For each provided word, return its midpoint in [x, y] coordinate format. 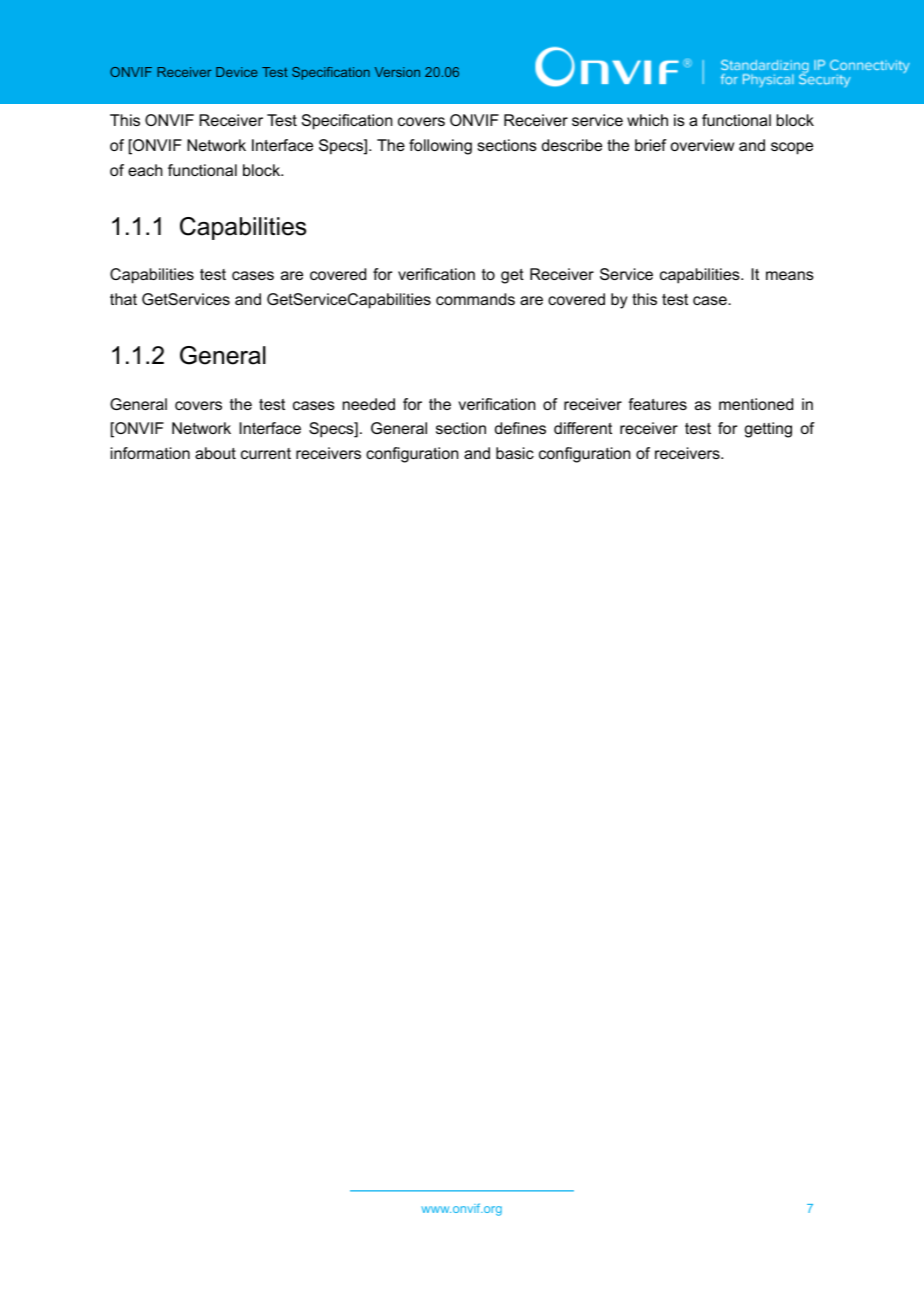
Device [236, 72]
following [440, 147]
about [215, 453]
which [647, 120]
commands [475, 299]
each [145, 170]
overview [702, 145]
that [123, 299]
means [790, 275]
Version [397, 72]
